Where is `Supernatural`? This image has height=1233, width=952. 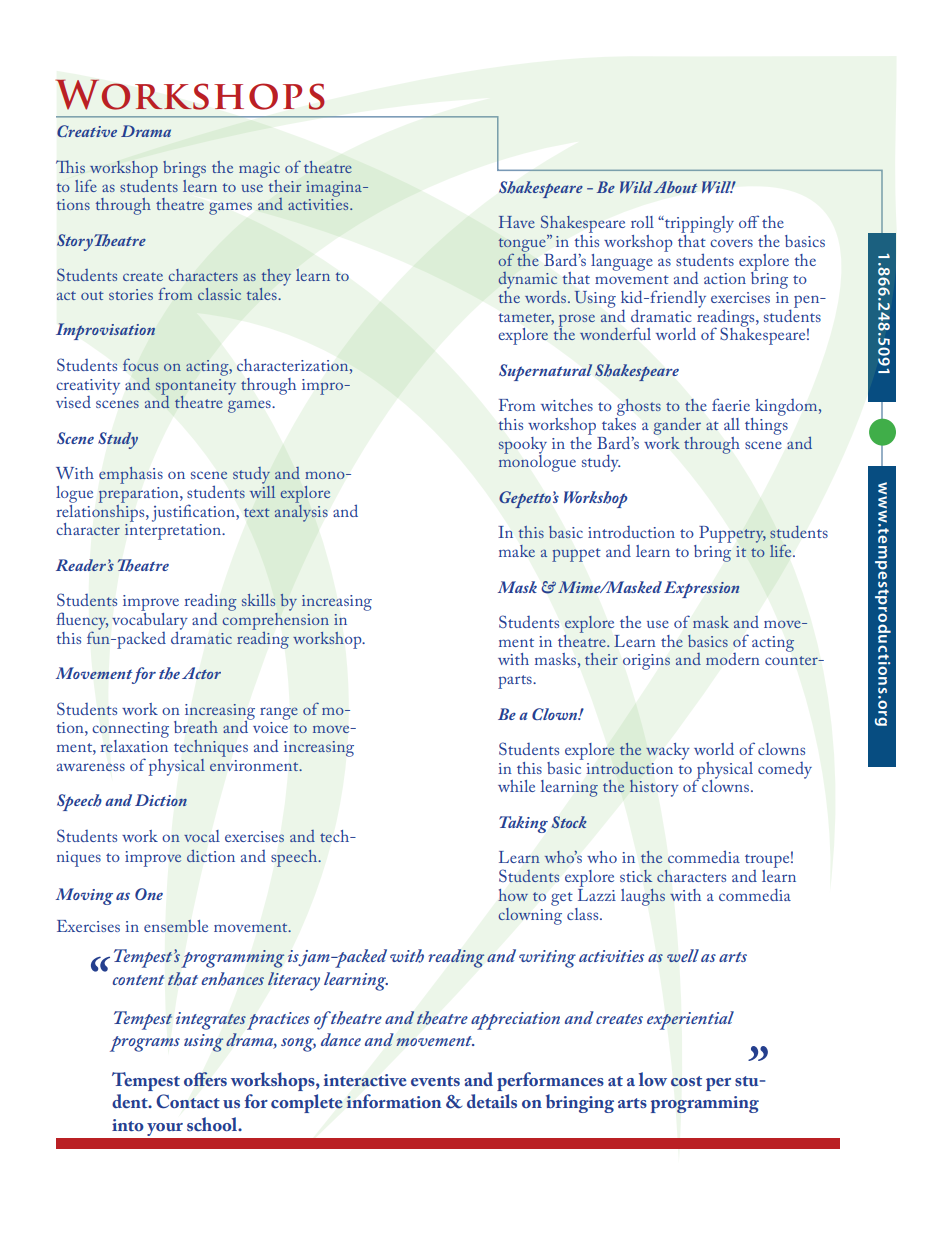
Supernatural is located at coordinates (545, 372).
